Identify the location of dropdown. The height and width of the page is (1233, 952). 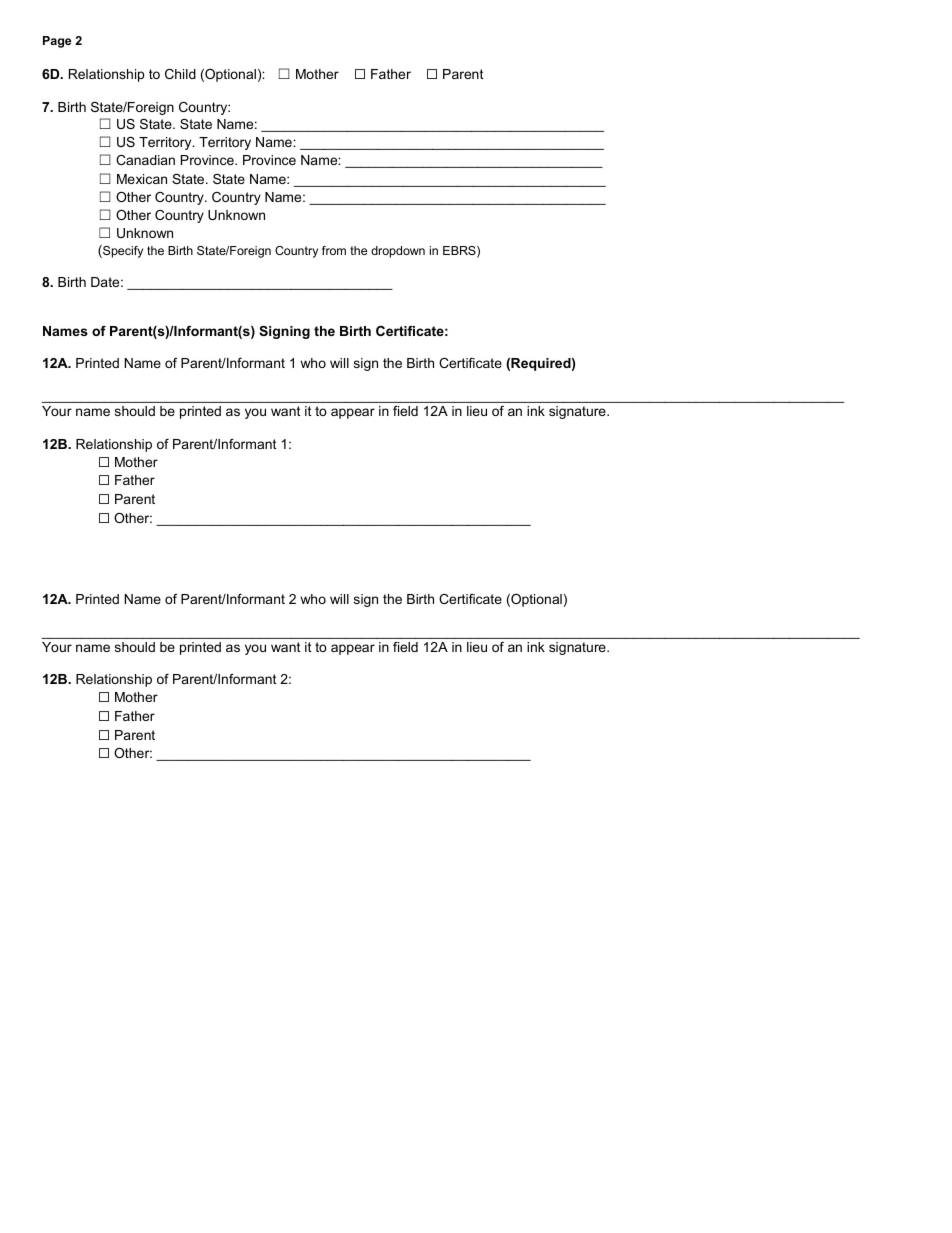
(398, 252).
